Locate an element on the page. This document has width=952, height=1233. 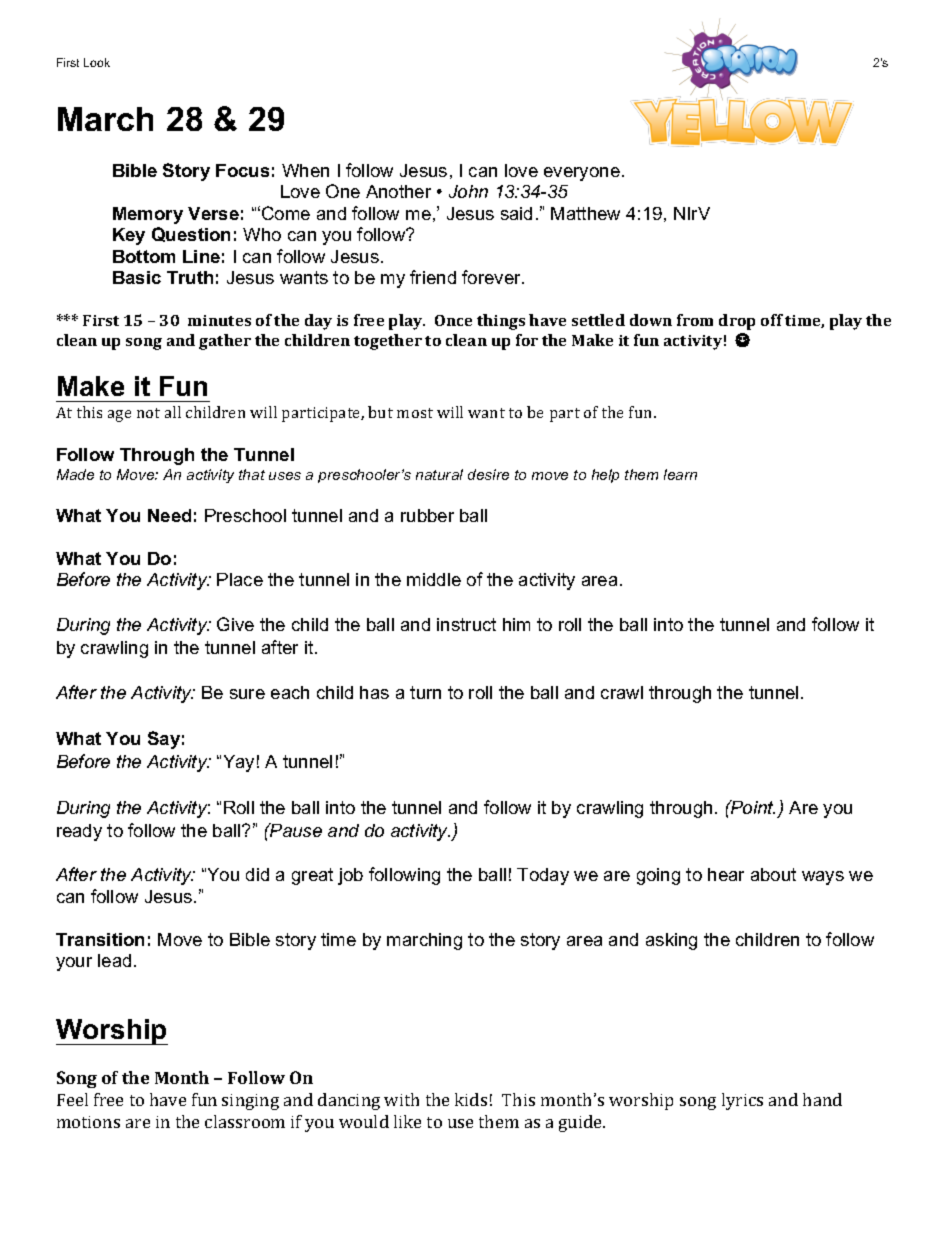
John is located at coordinates (468, 191).
